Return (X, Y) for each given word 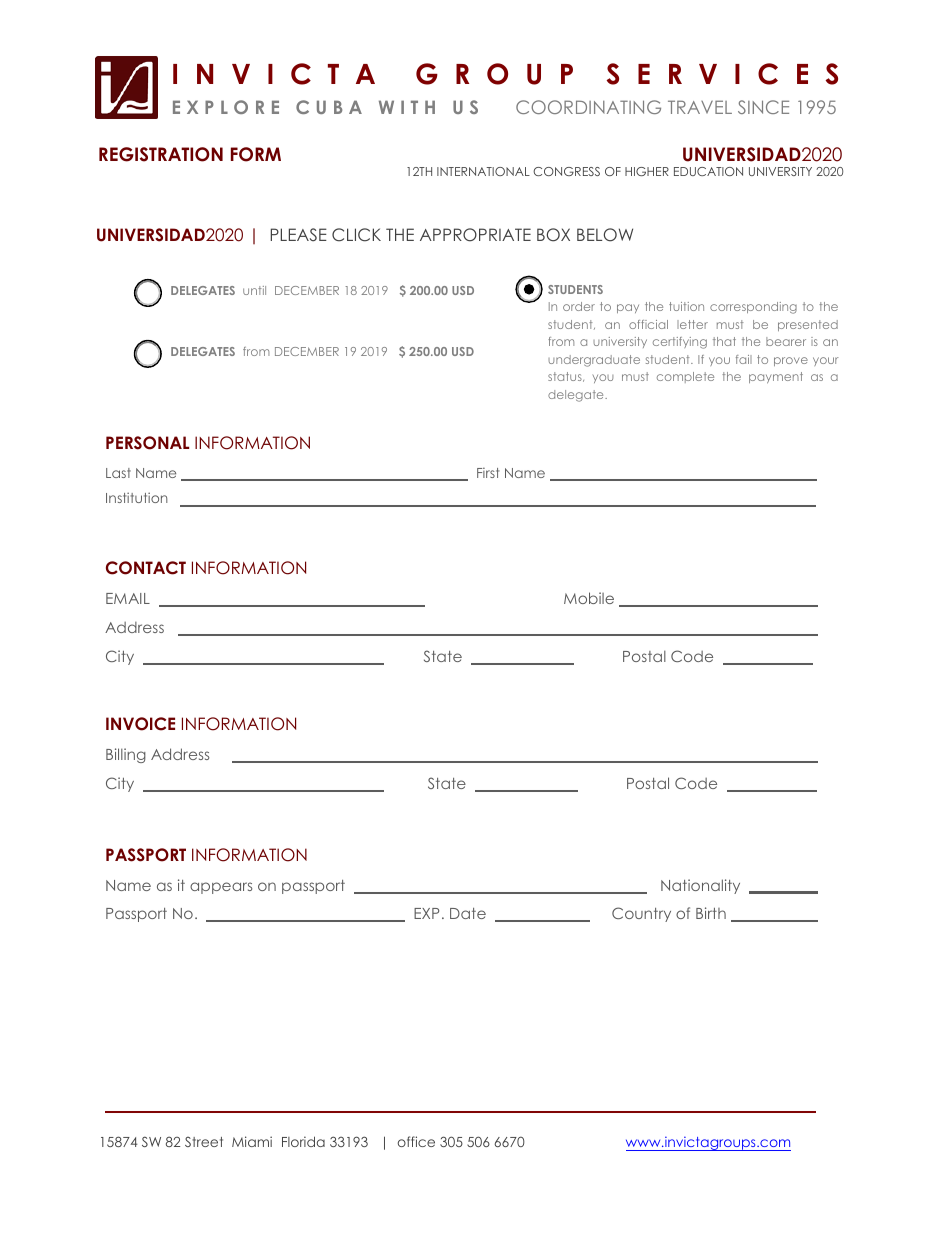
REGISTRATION (161, 154)
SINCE (763, 107)
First (488, 473)
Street (204, 1142)
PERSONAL (147, 443)
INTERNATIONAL (483, 171)
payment (776, 377)
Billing (126, 755)
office (416, 1141)
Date (468, 913)
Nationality (700, 886)
